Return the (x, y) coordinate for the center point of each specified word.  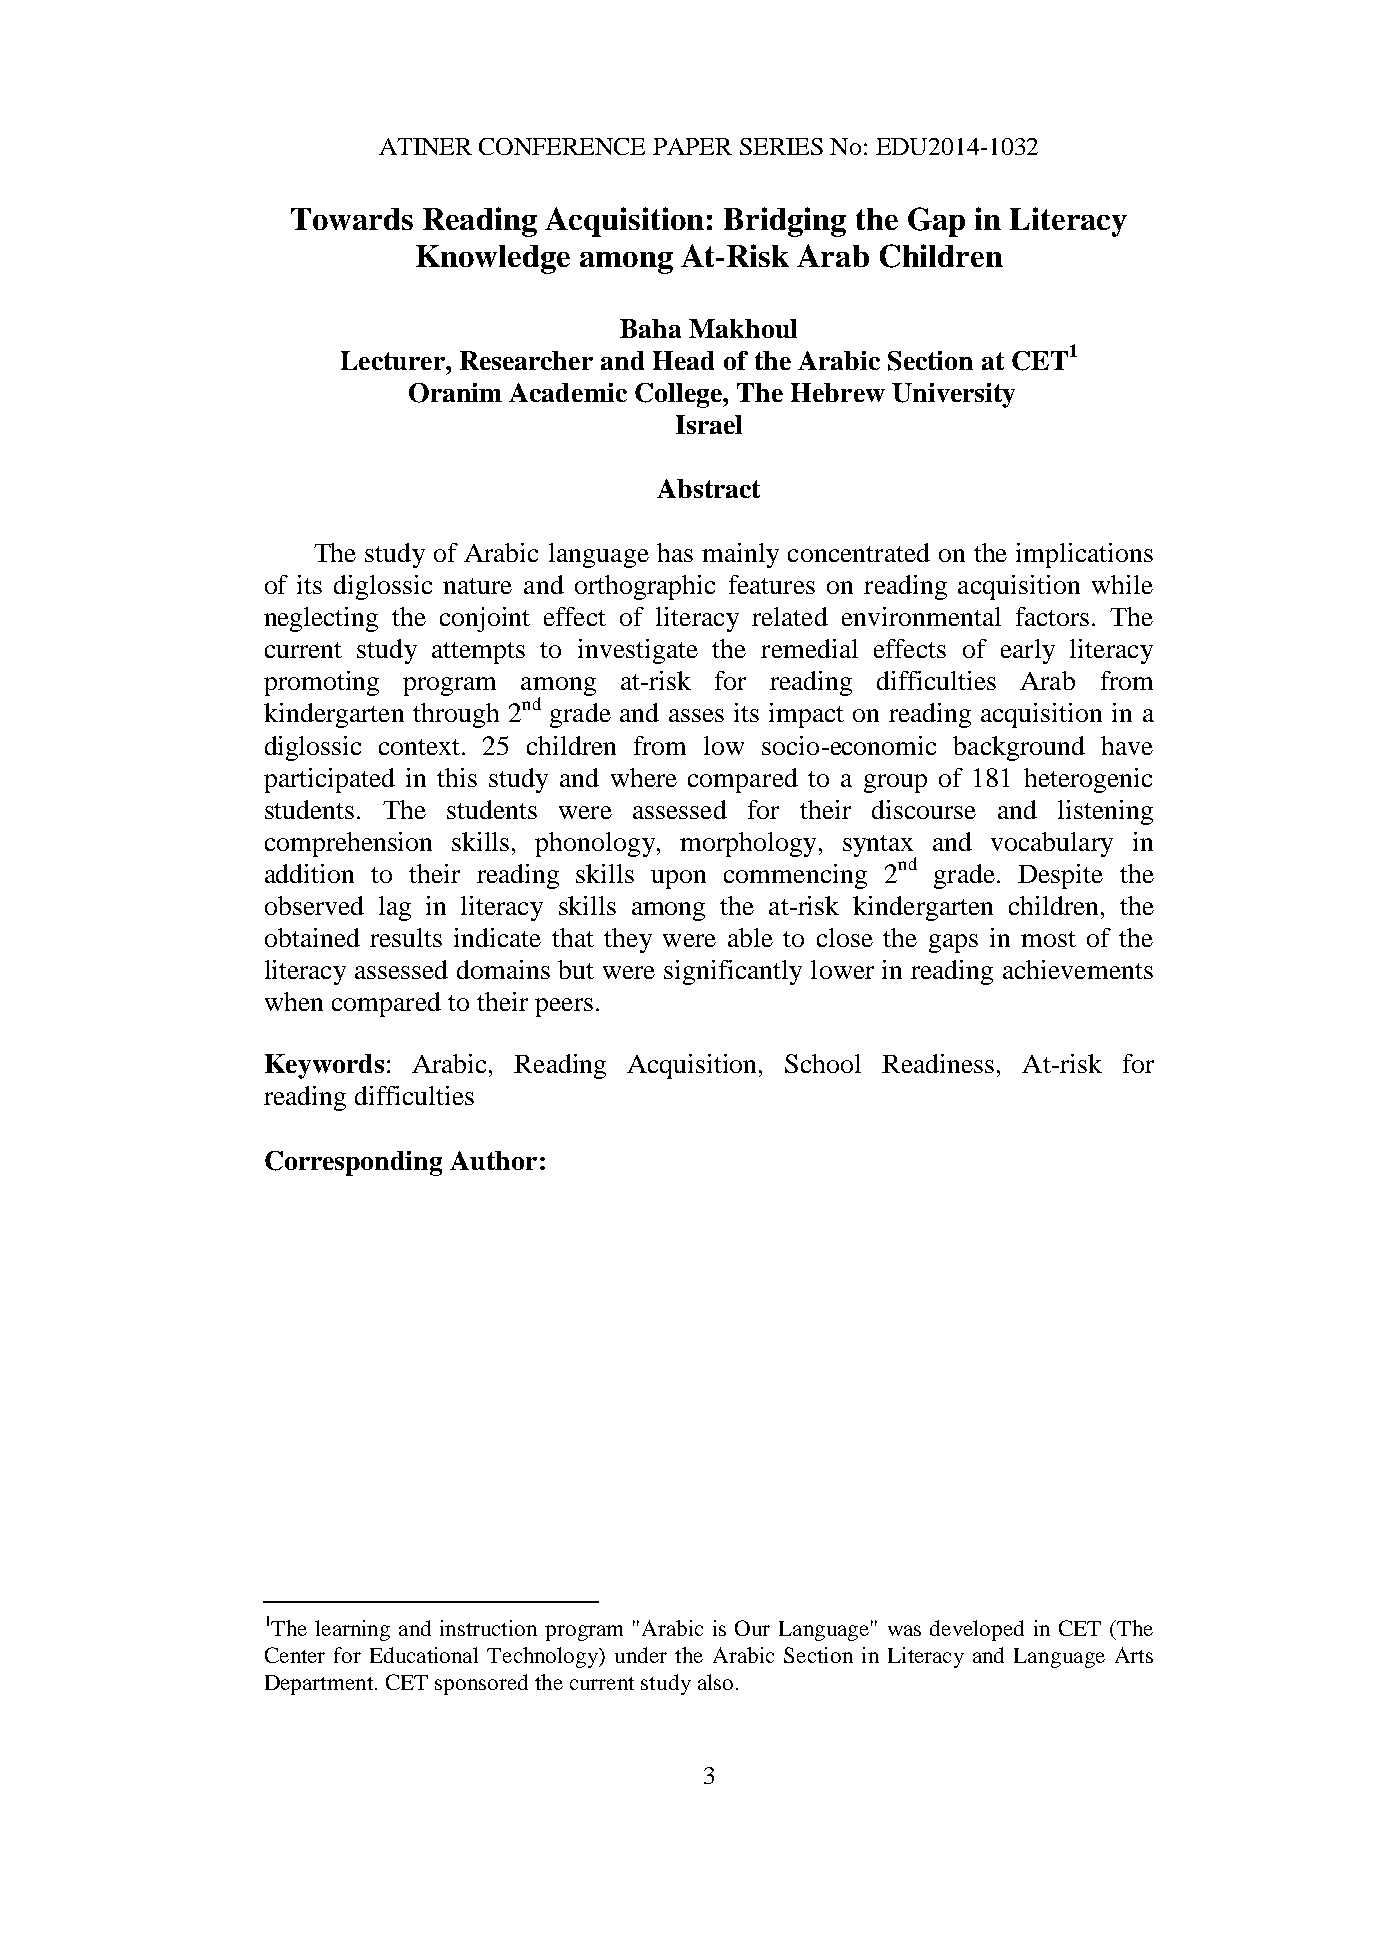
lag (395, 908)
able (750, 937)
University (953, 395)
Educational (424, 1655)
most (1048, 939)
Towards (352, 219)
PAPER (692, 146)
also (715, 1682)
